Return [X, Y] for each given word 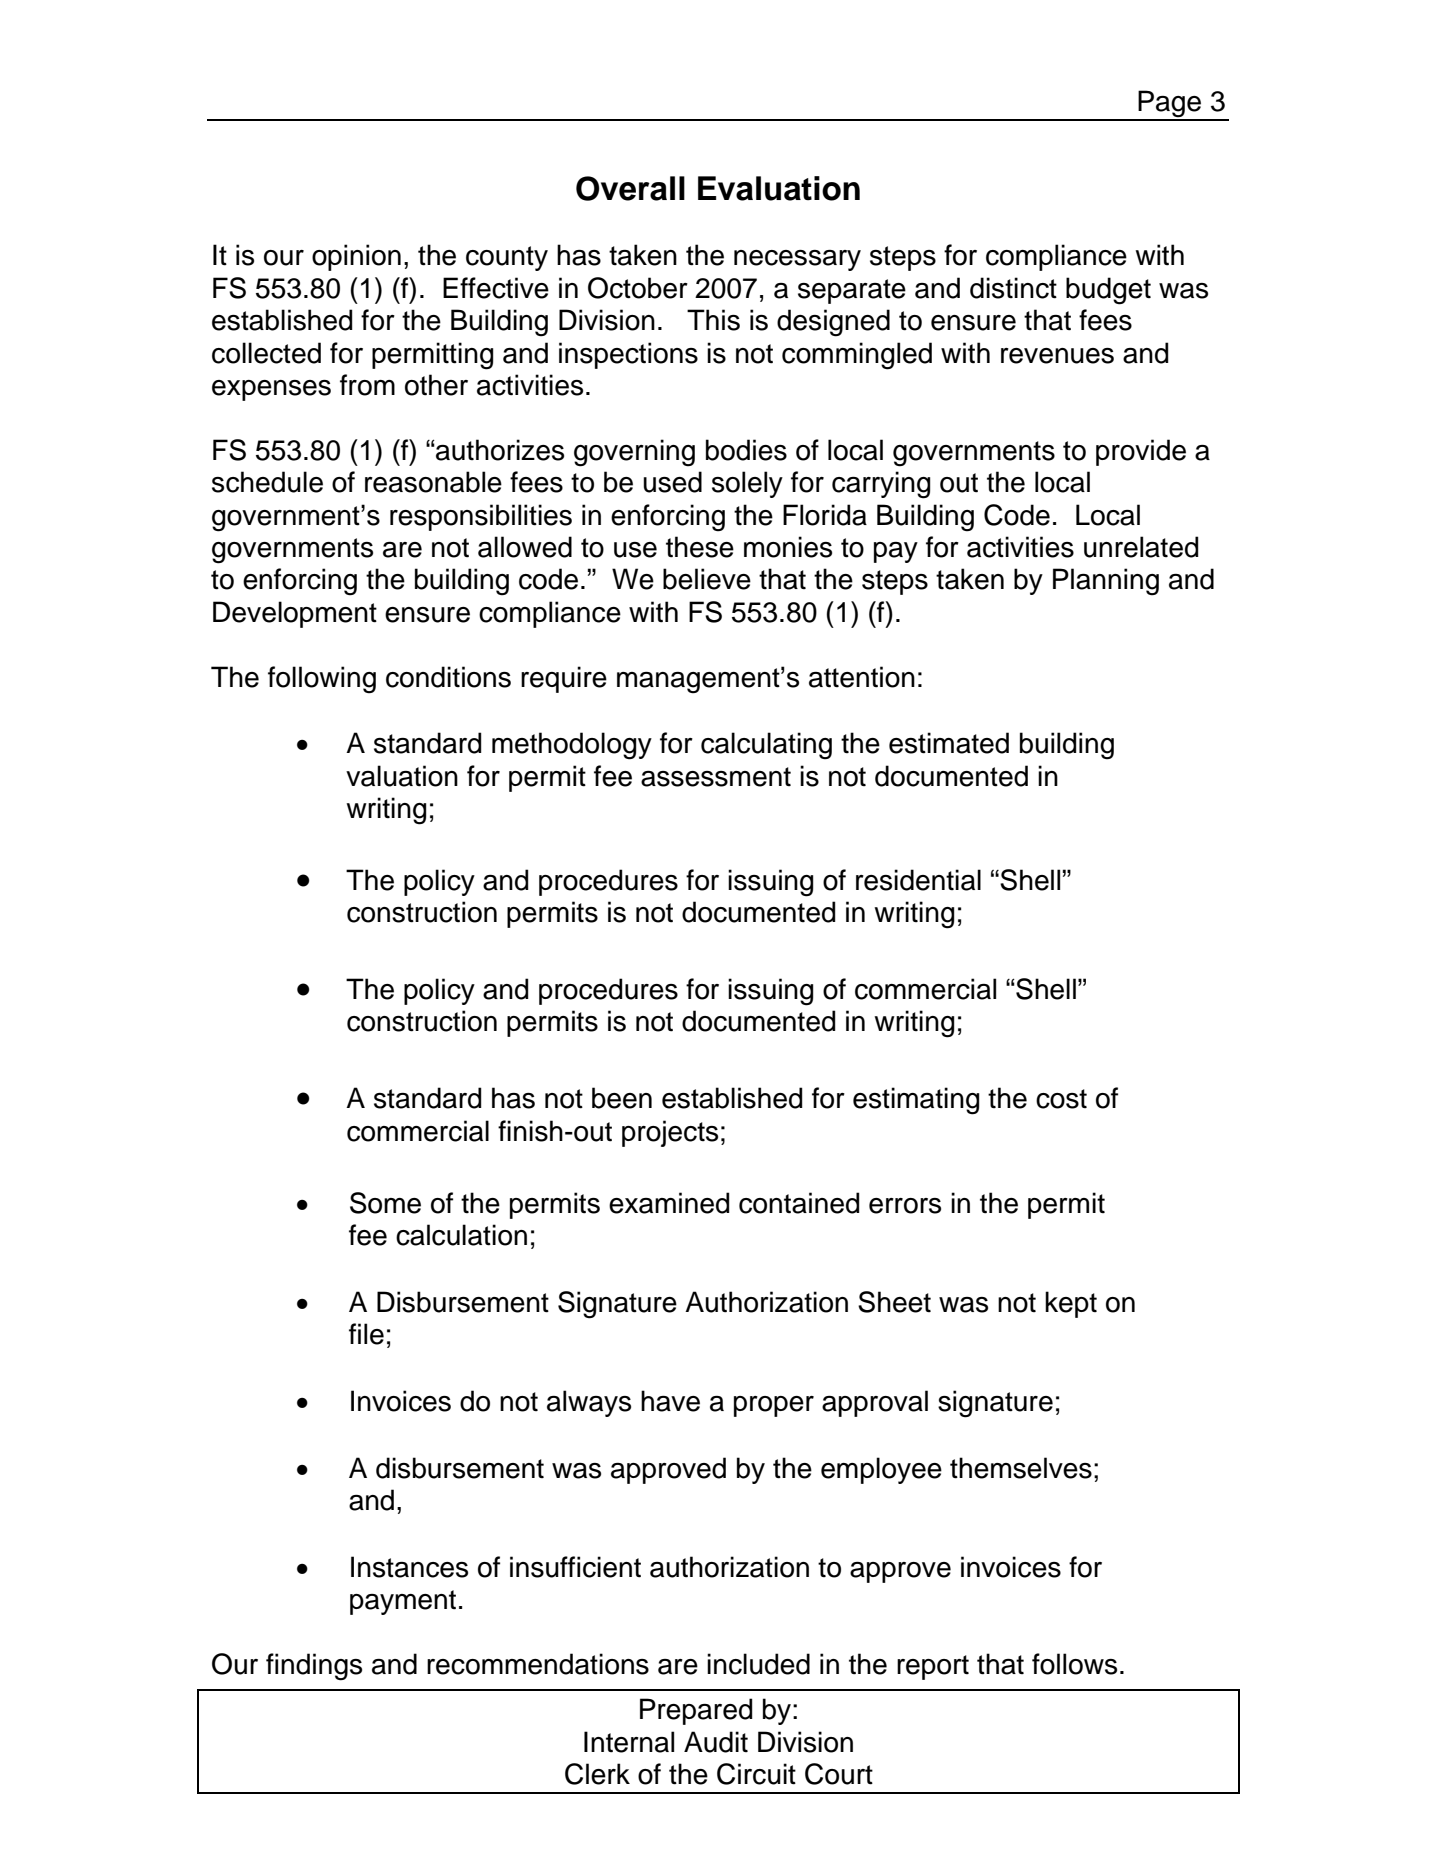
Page [1170, 105]
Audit [716, 1742]
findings [314, 1667]
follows [1074, 1664]
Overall [630, 188]
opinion [356, 257]
